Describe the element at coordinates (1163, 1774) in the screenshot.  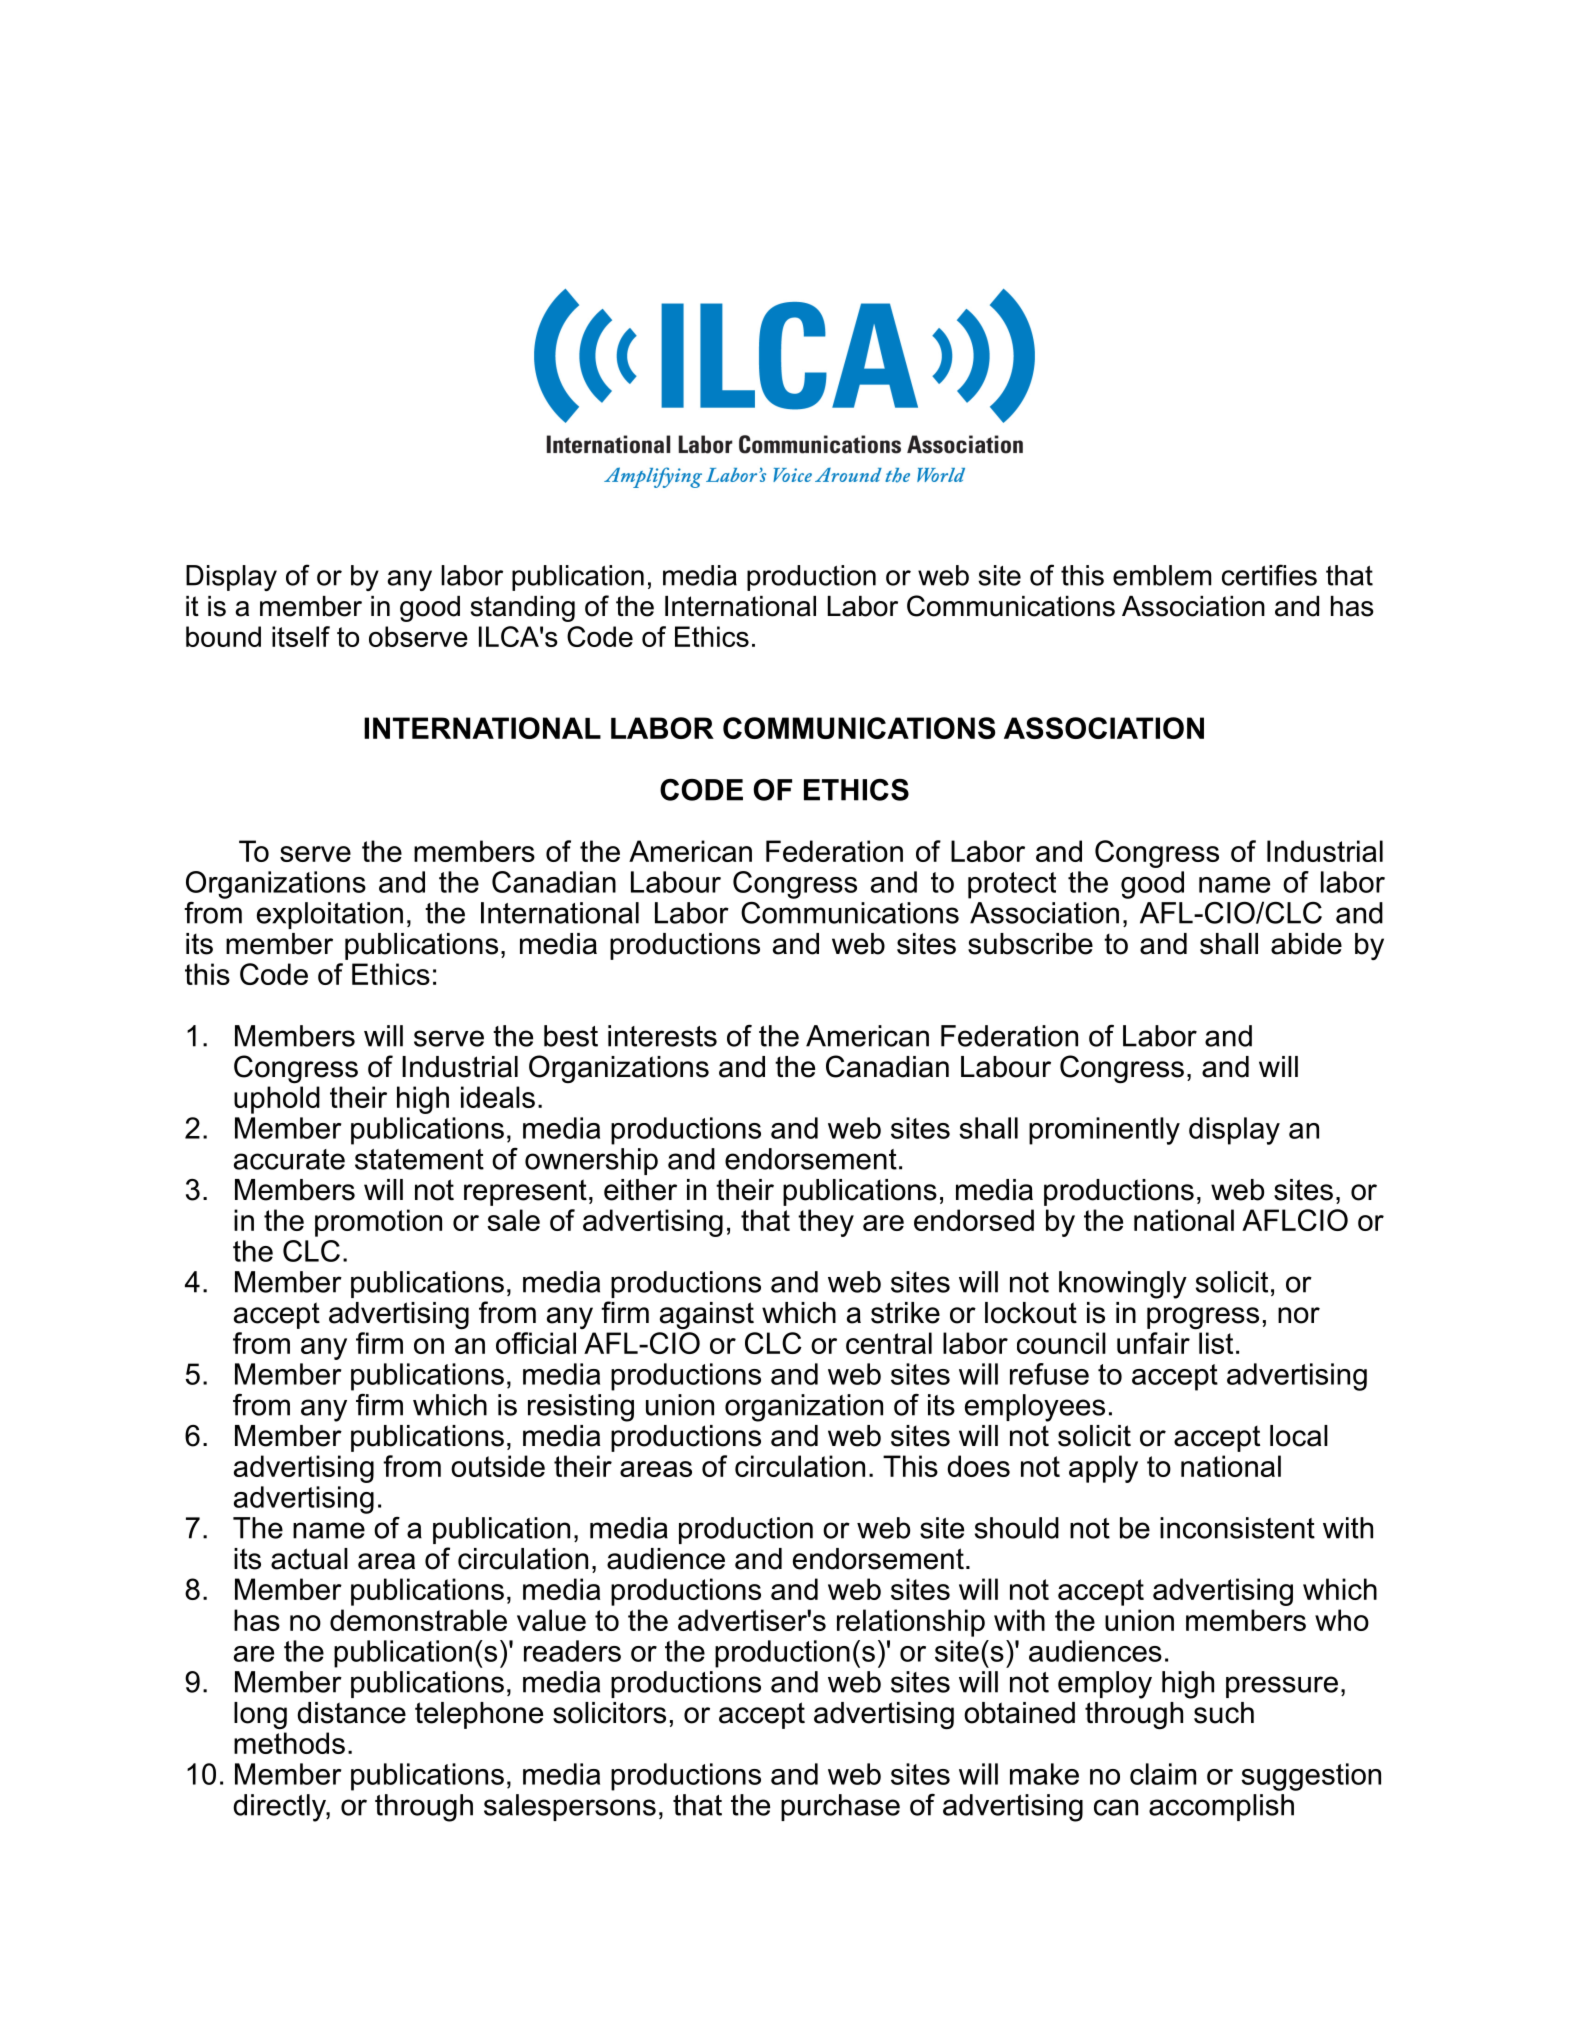
I see `claim` at that location.
